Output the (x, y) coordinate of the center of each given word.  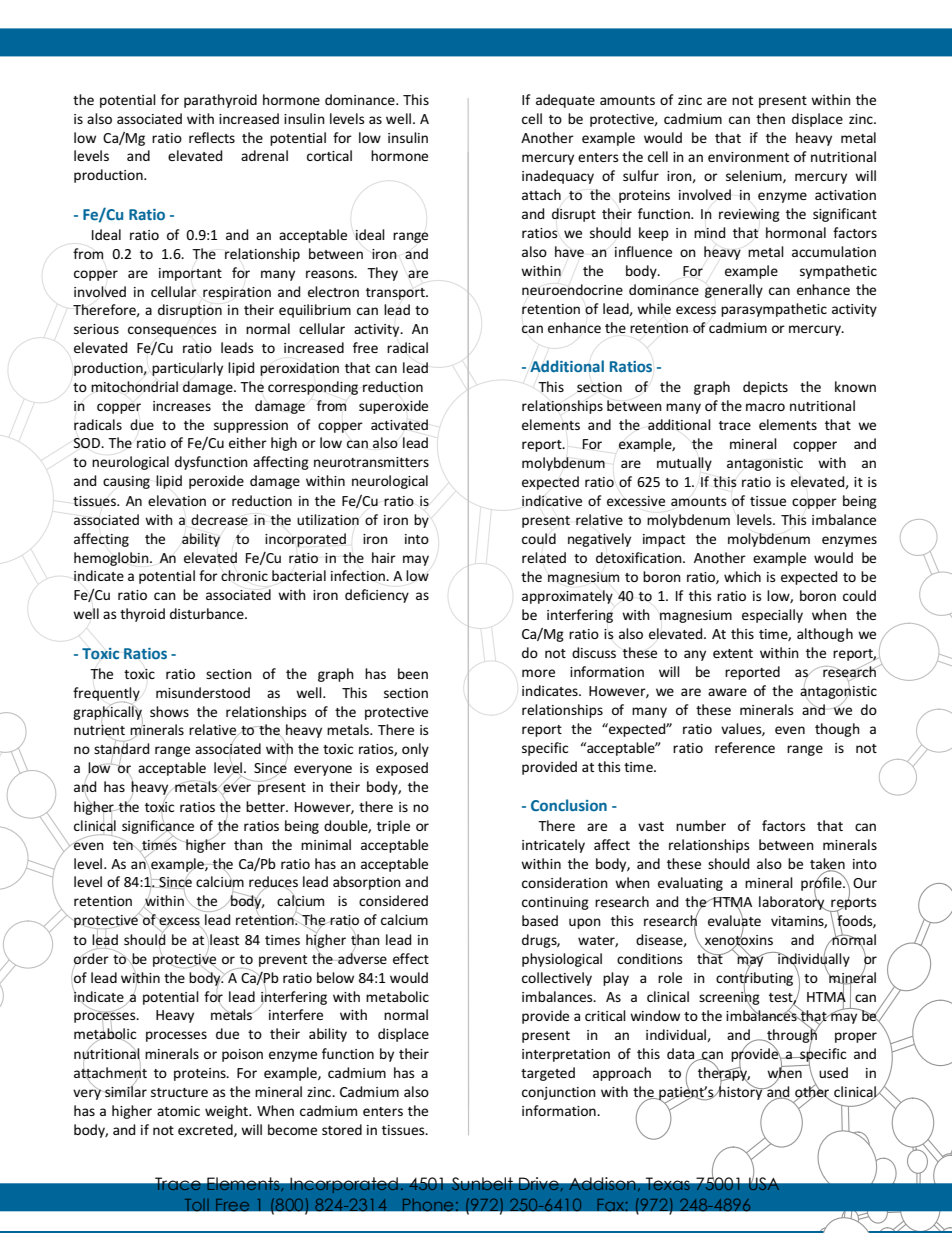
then (770, 118)
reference (745, 747)
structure (179, 1092)
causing (126, 482)
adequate (565, 101)
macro (765, 407)
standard (121, 749)
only (415, 750)
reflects (212, 137)
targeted (548, 1074)
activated (399, 425)
